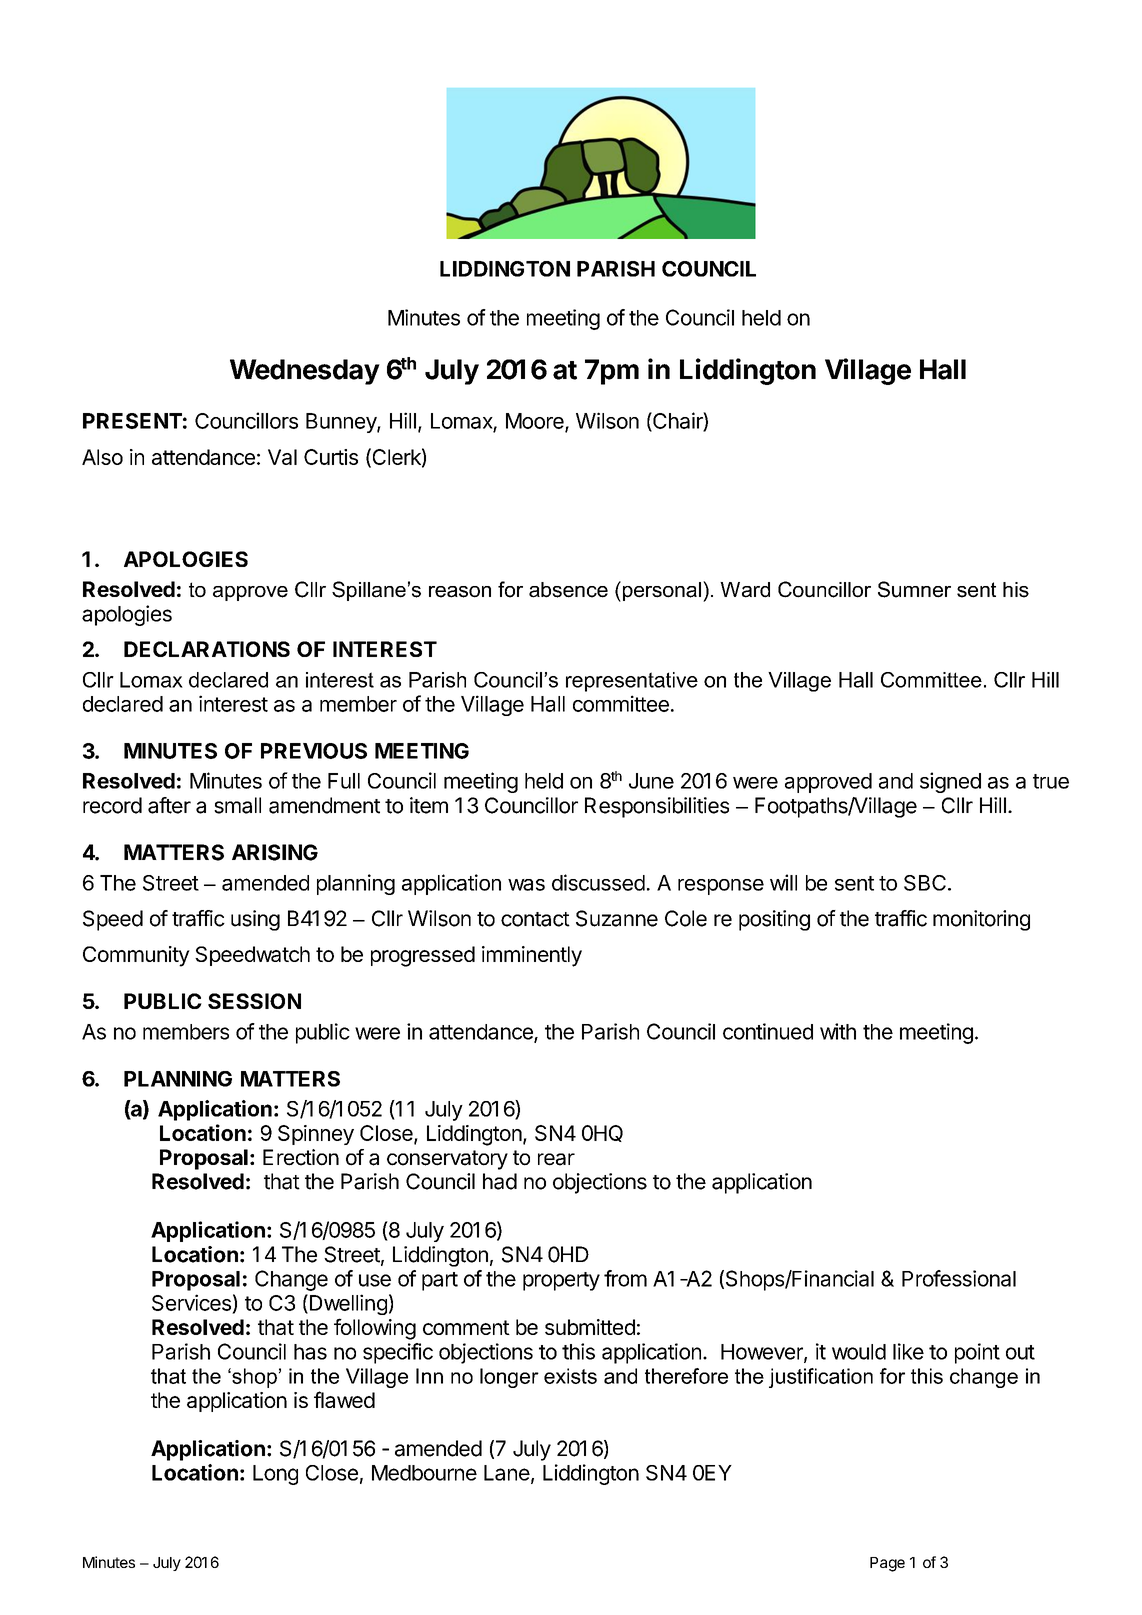 The width and height of the screenshot is (1142, 1615). Describe the element at coordinates (532, 956) in the screenshot. I see `imminently` at that location.
